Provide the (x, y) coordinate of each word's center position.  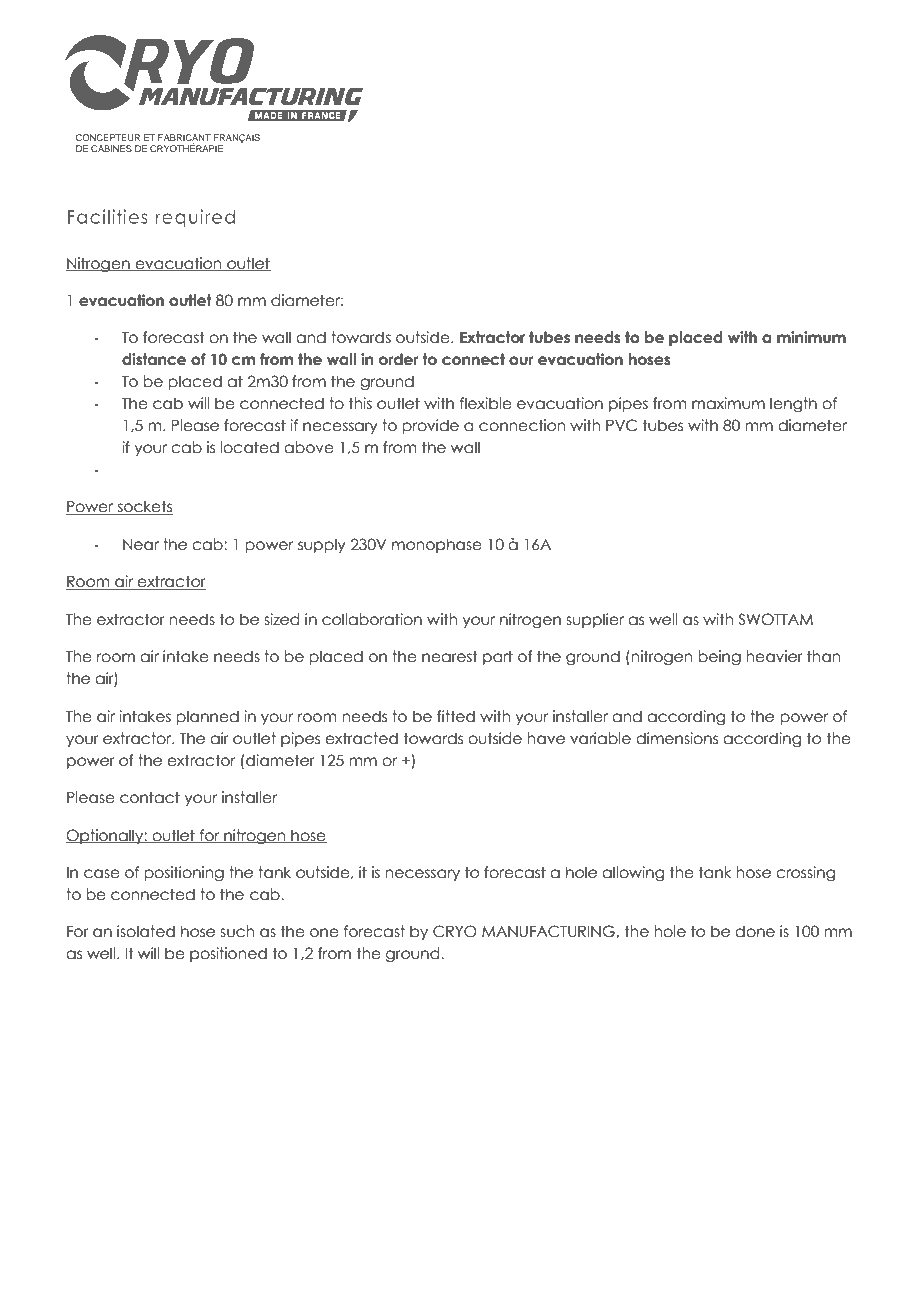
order (398, 359)
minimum (811, 337)
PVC (621, 425)
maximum (728, 403)
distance (154, 359)
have (546, 738)
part (498, 657)
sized (281, 619)
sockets (144, 507)
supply (322, 545)
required (195, 218)
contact (150, 797)
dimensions (677, 738)
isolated (146, 931)
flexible (486, 403)
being (719, 657)
